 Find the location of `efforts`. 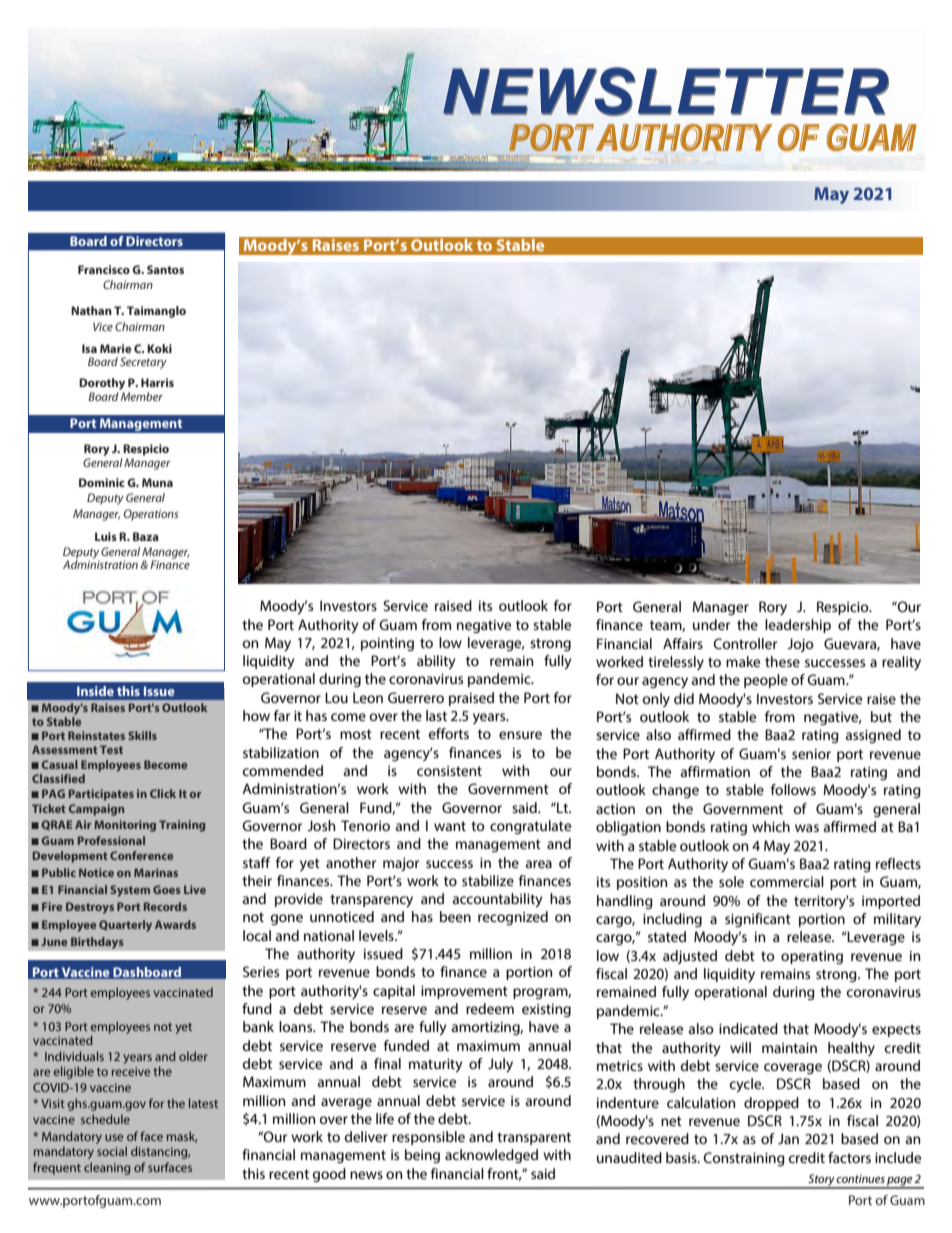

efforts is located at coordinates (448, 733).
